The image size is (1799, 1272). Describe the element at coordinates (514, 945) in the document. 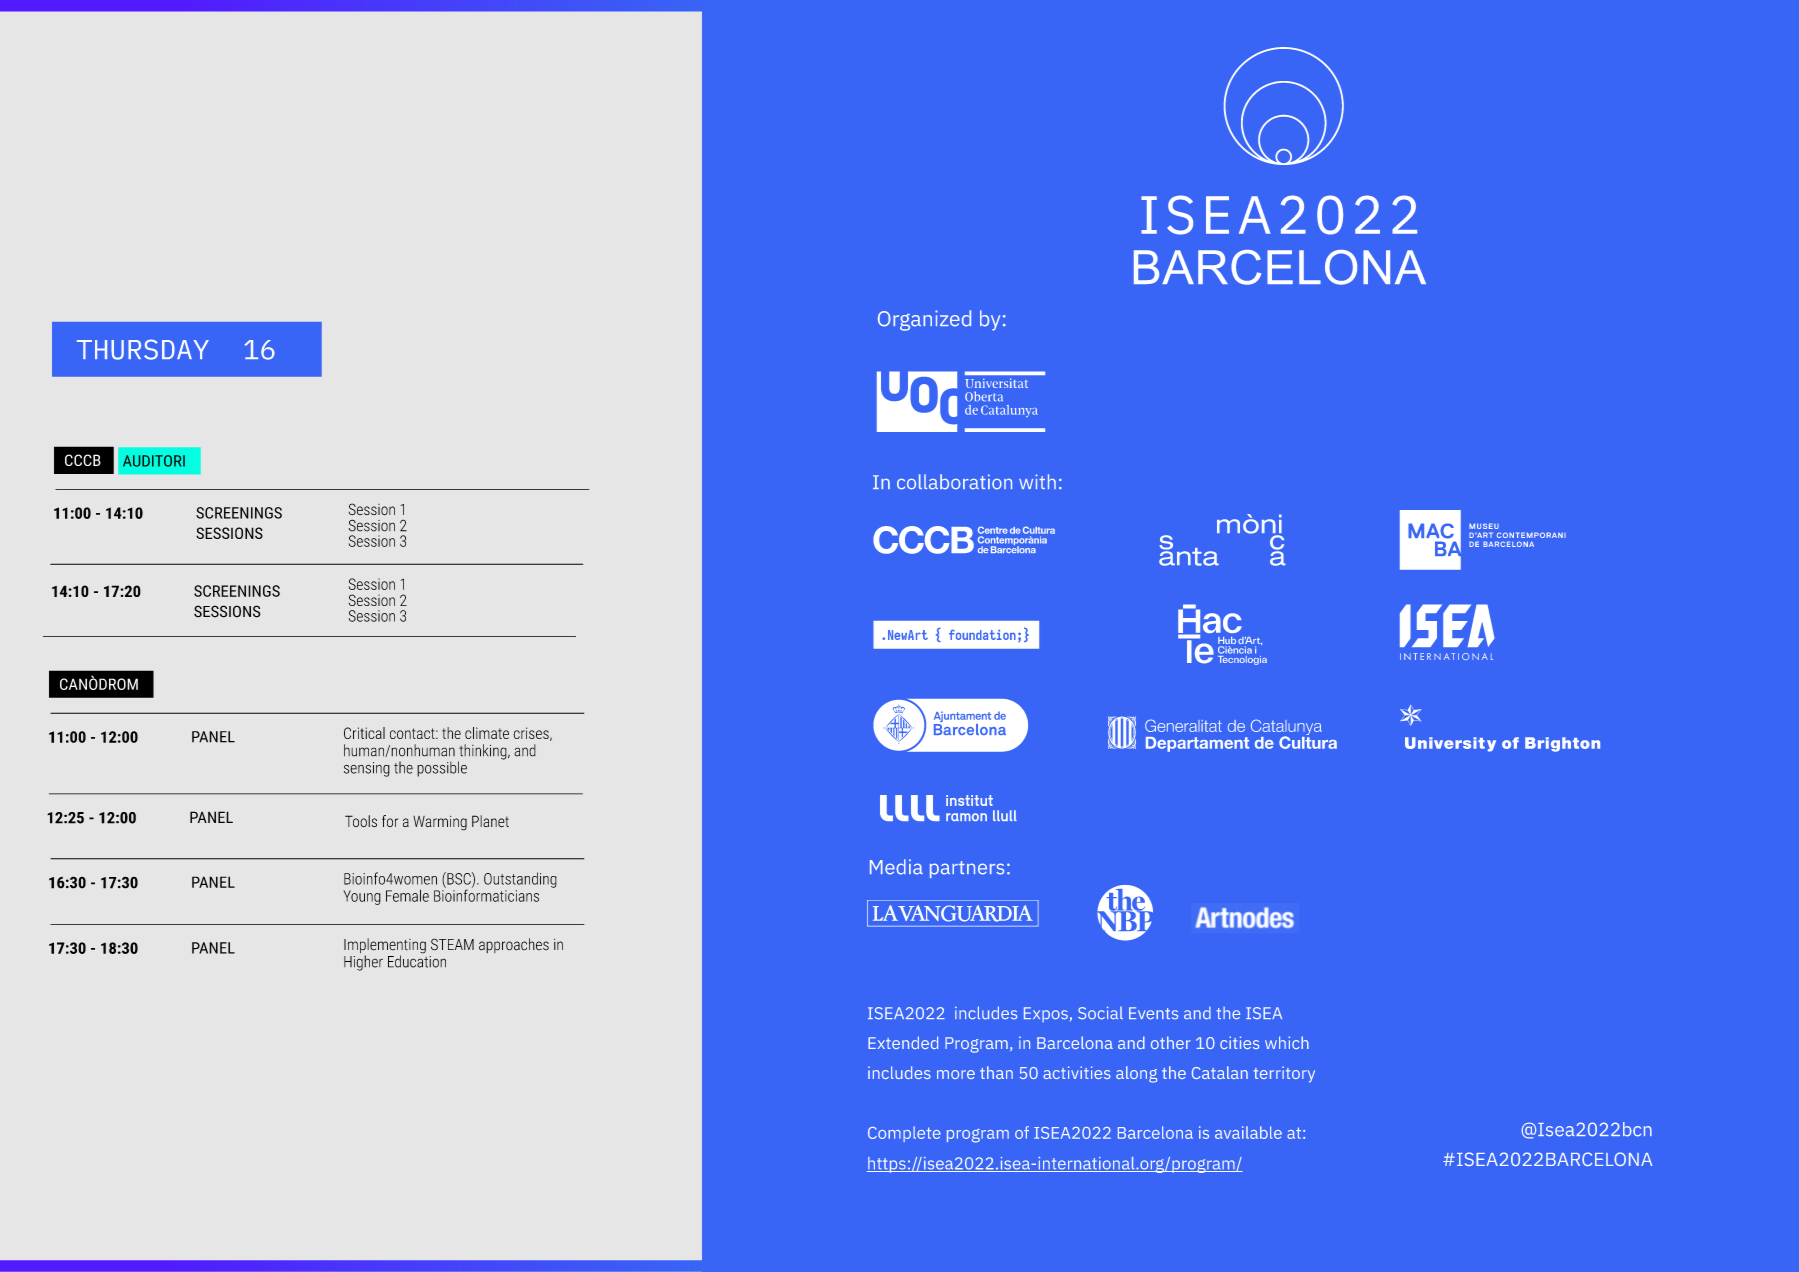

I see `approaches` at that location.
